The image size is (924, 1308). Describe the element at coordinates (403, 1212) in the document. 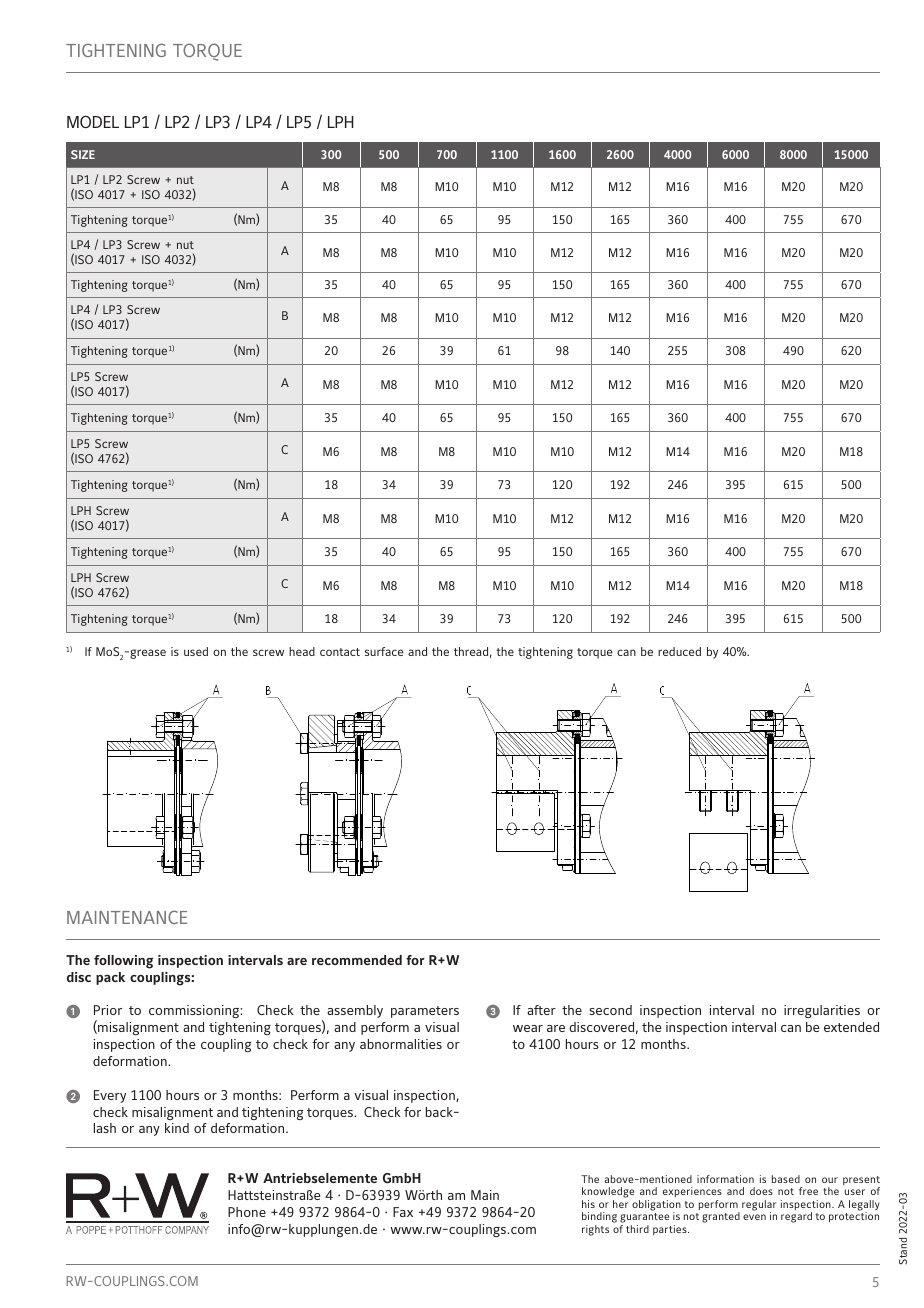

I see `Fax` at that location.
